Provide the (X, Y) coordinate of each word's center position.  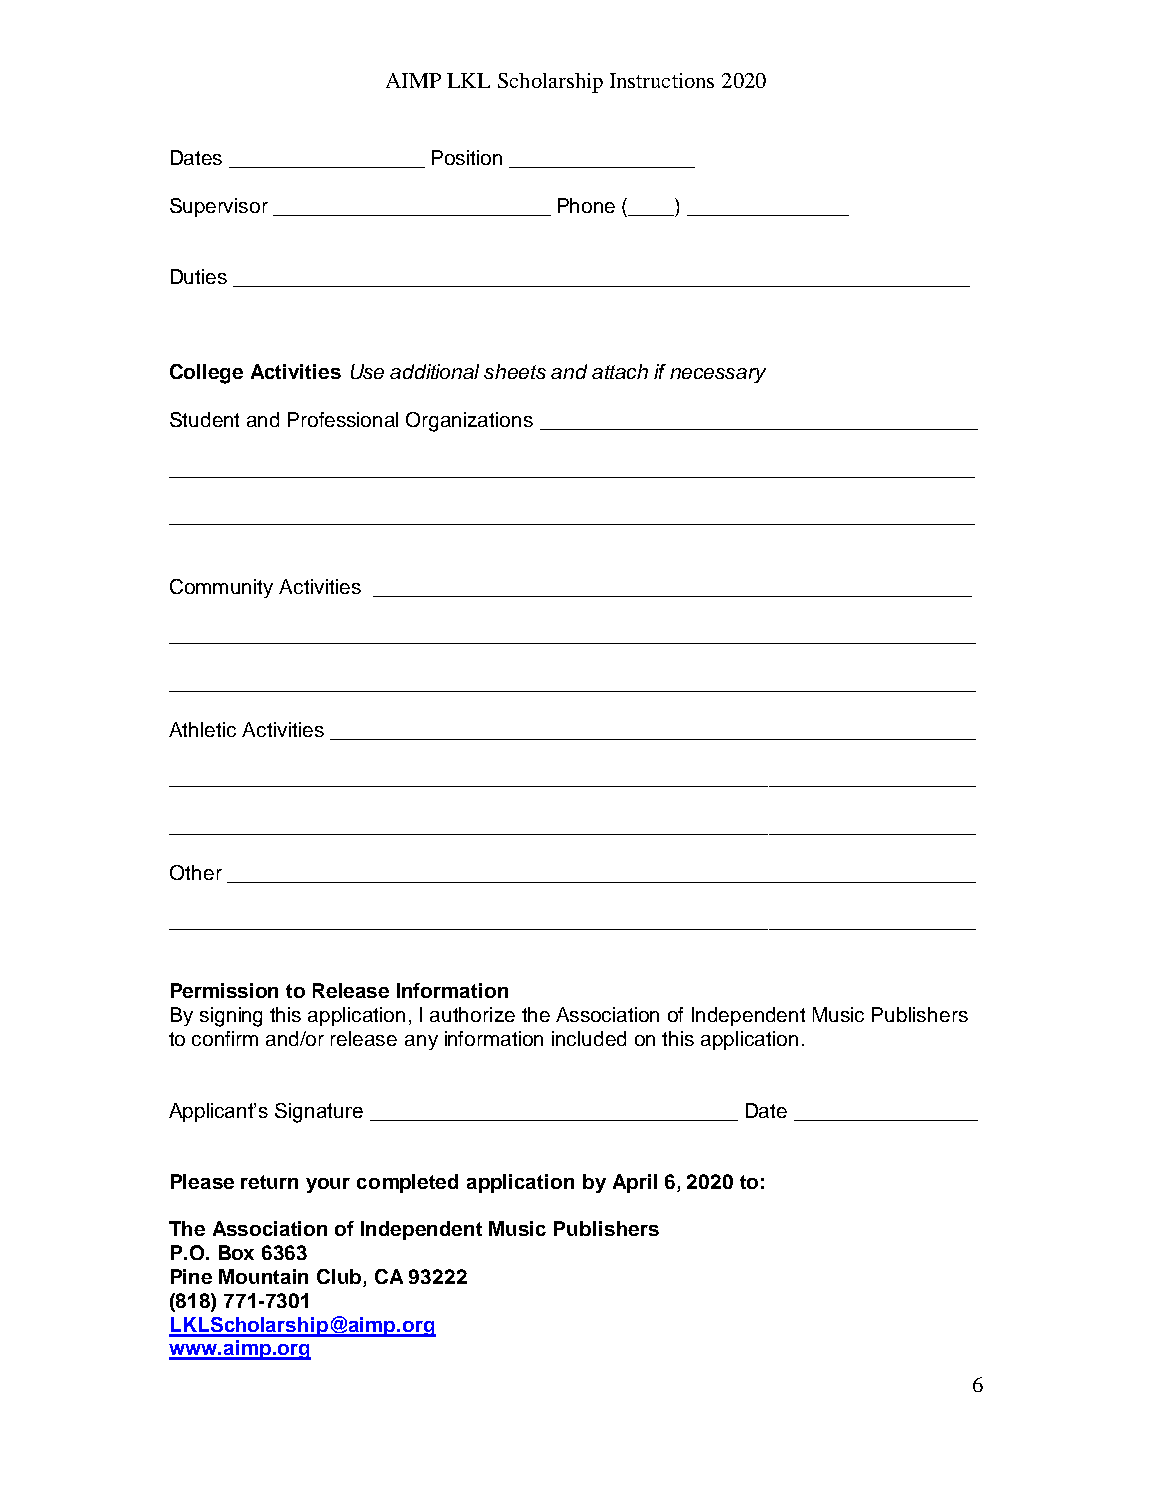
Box (236, 1252)
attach (620, 371)
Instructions (662, 80)
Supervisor (219, 207)
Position (467, 157)
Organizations (469, 422)
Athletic (202, 729)
